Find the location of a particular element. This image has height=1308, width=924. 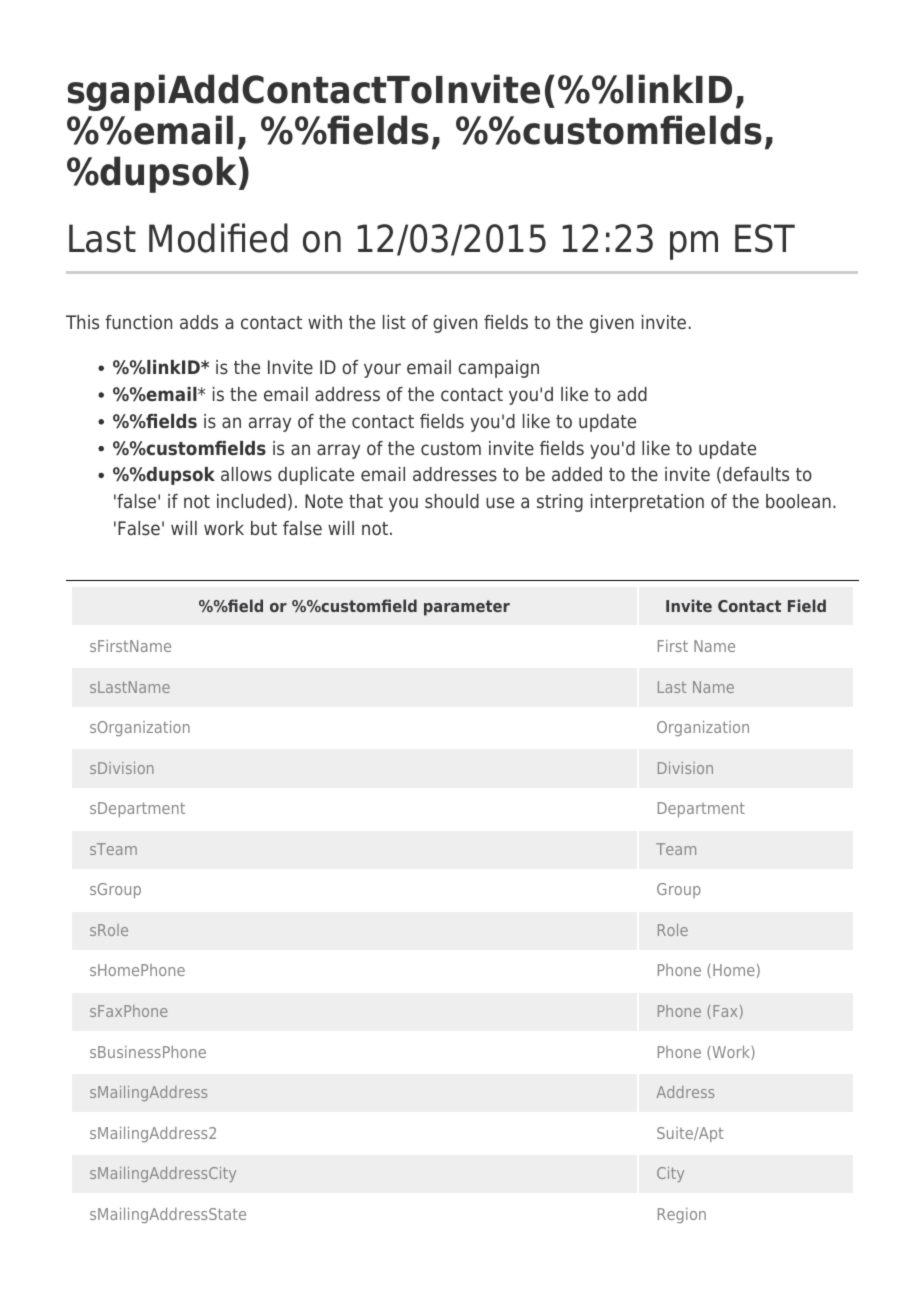

function is located at coordinates (138, 322).
